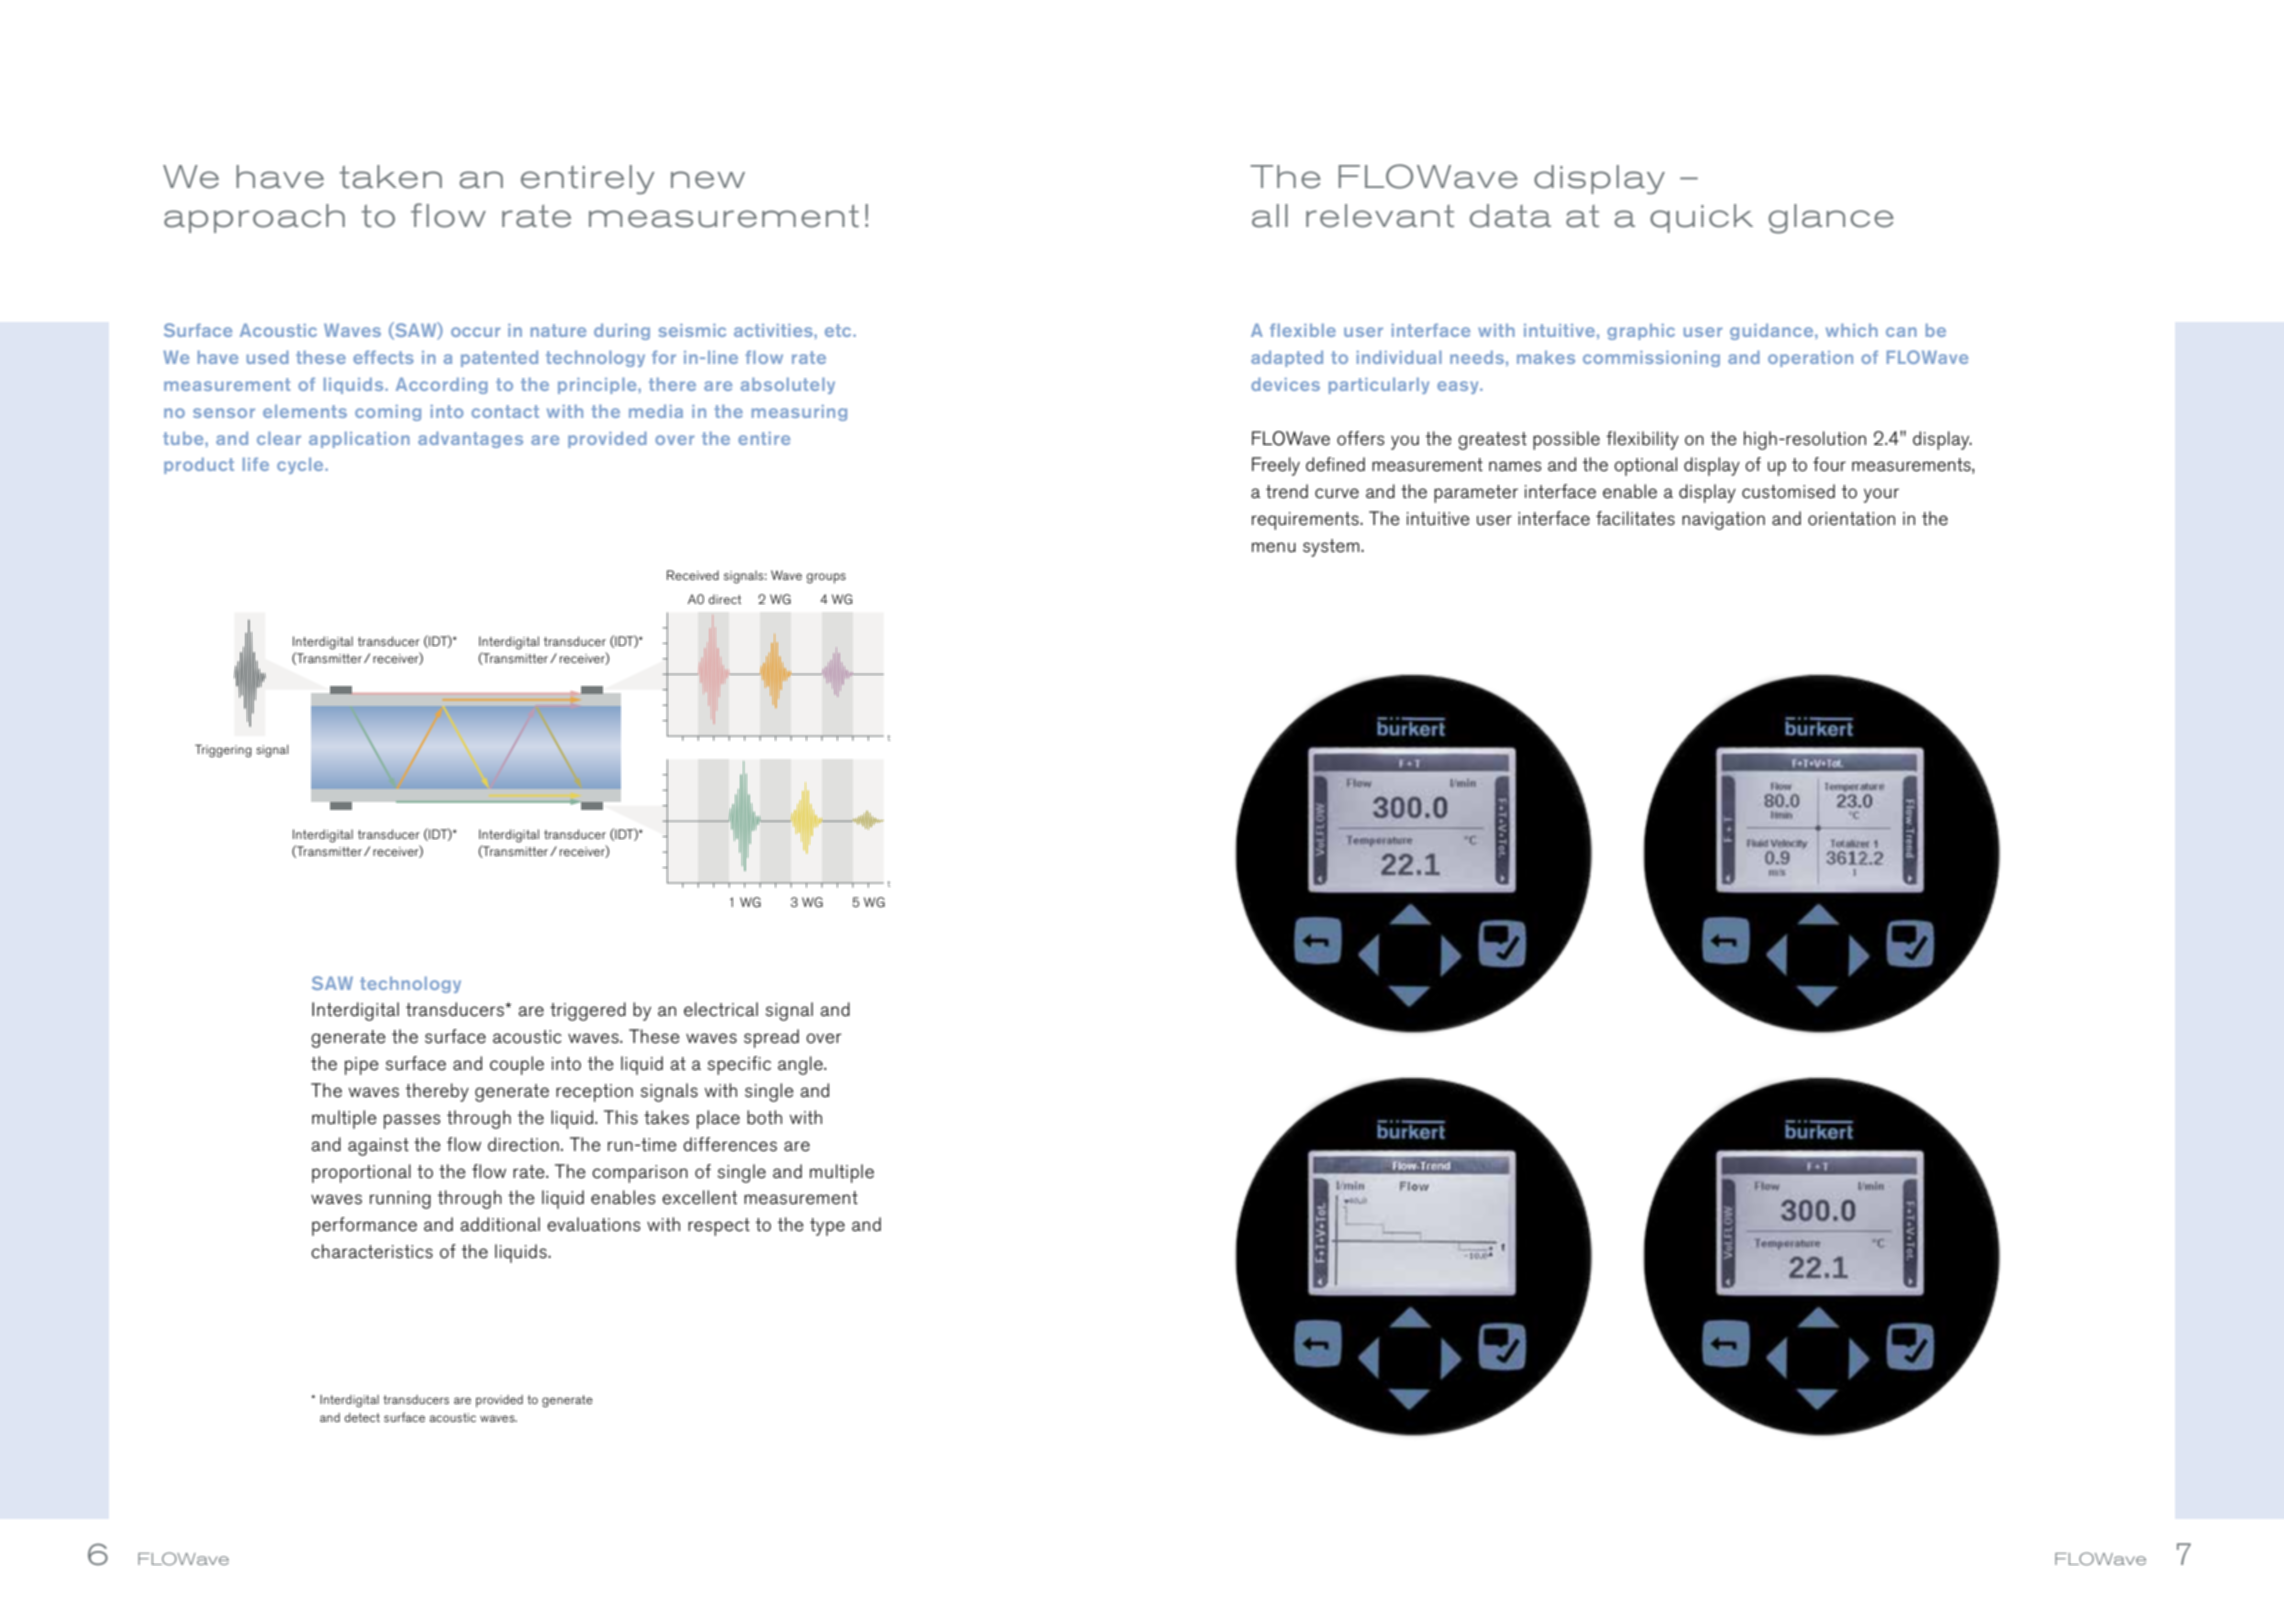 This page has height=1615, width=2284. What do you see at coordinates (827, 1227) in the page?
I see `type` at bounding box center [827, 1227].
